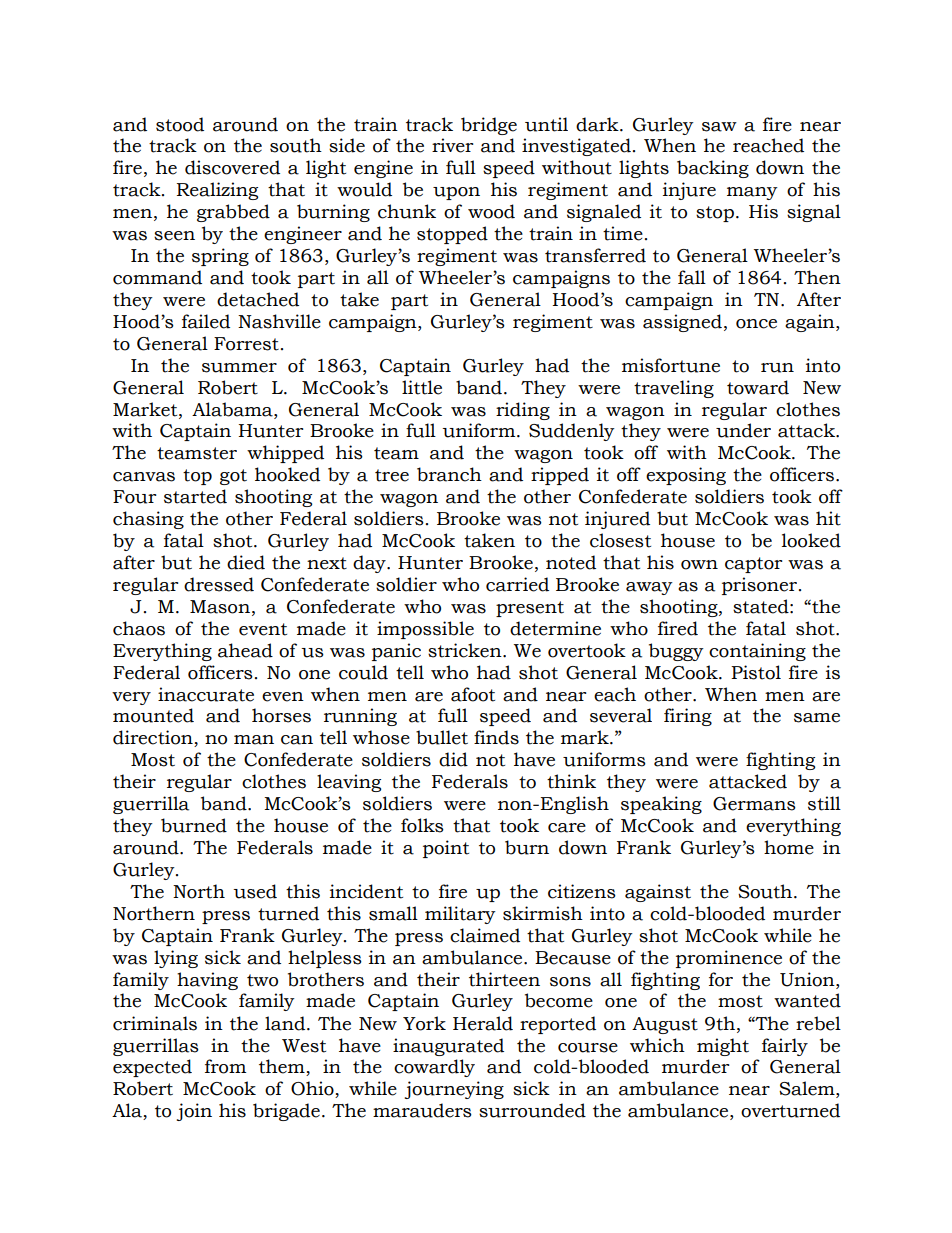  I want to click on under, so click(743, 430).
